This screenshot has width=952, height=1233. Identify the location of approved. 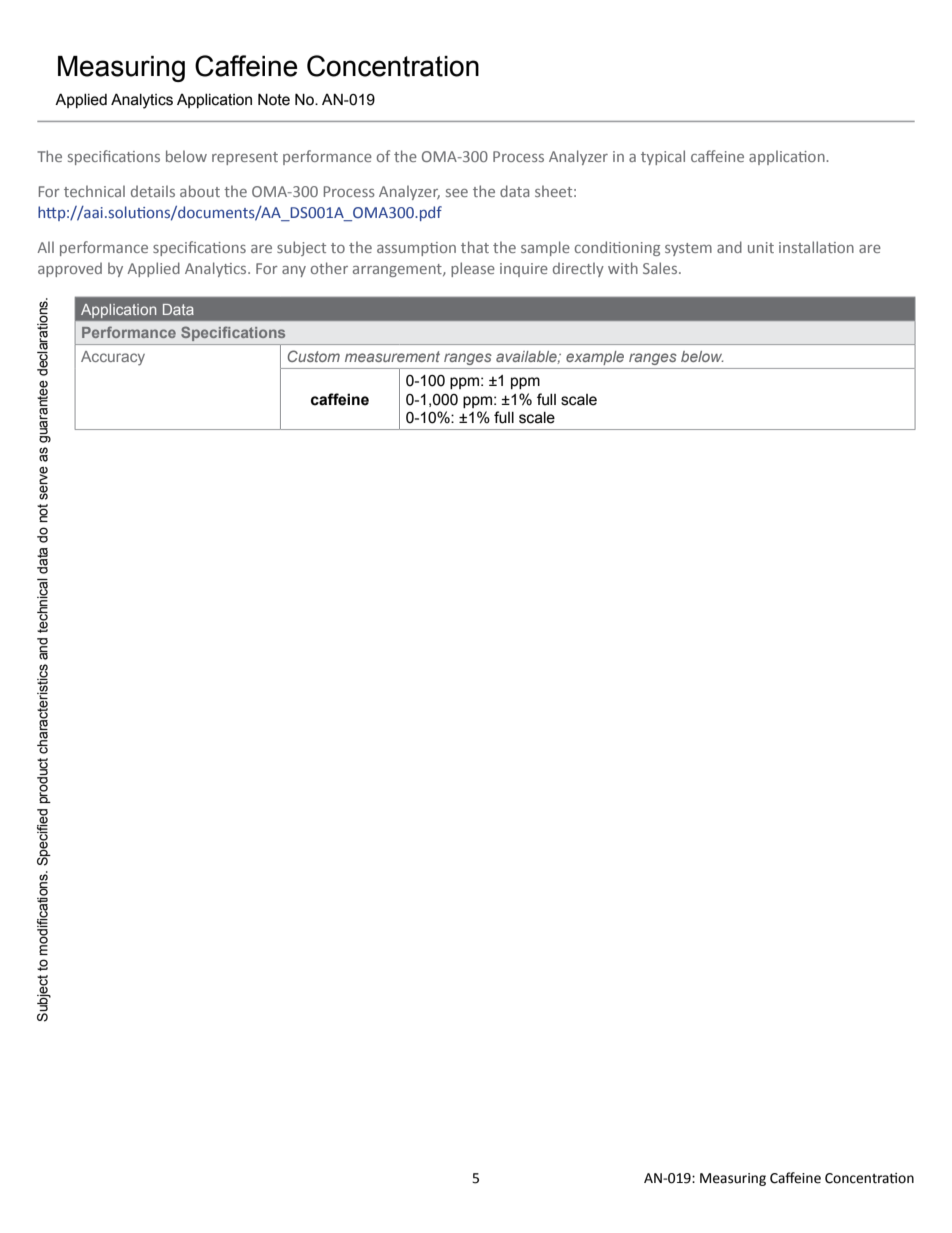
(70, 269).
